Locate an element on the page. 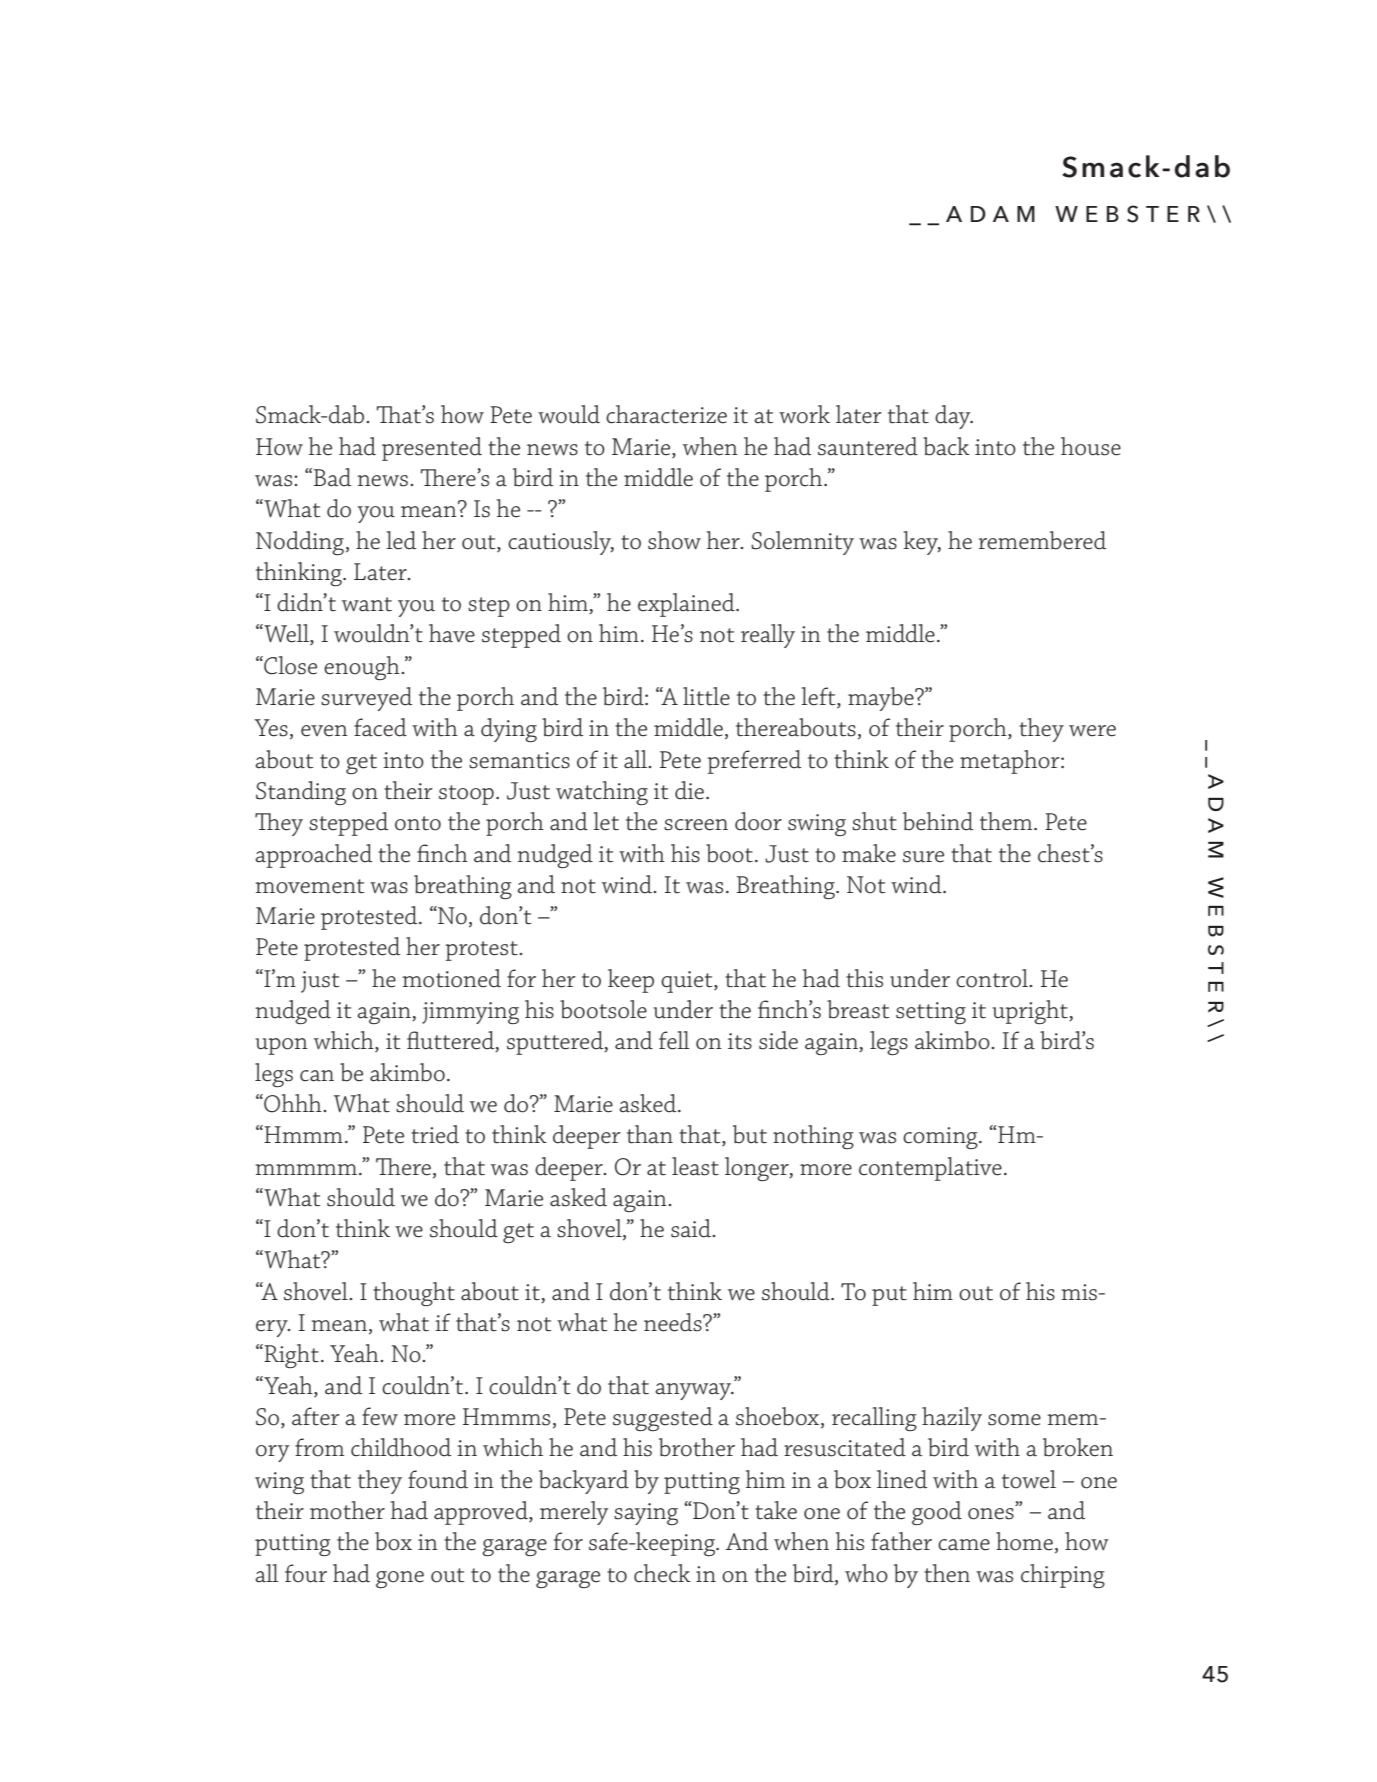 The height and width of the document is (1782, 1377). quiet is located at coordinates (688, 982).
